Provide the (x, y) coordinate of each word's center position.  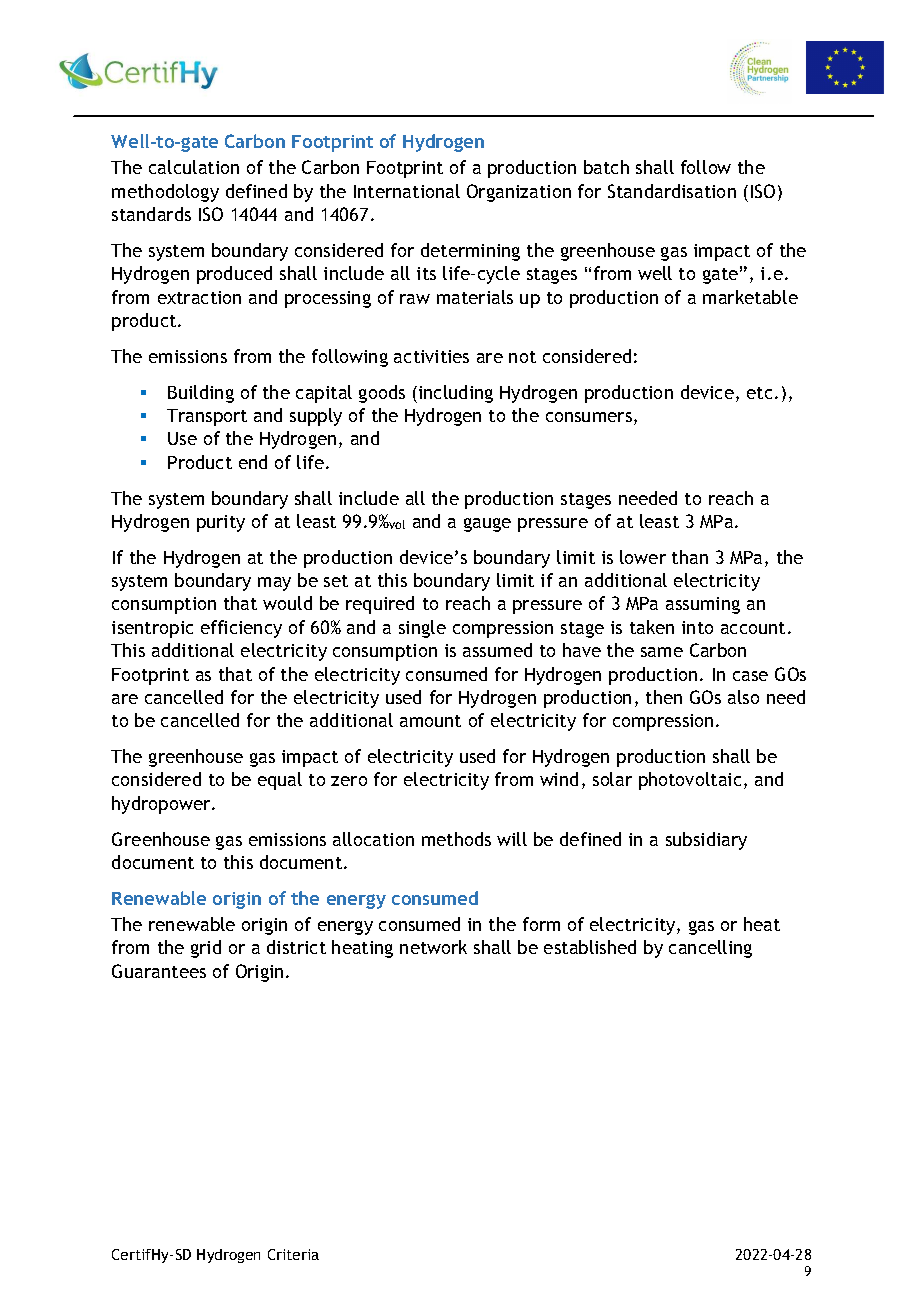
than (690, 557)
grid (206, 949)
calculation (194, 167)
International (407, 191)
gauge (487, 525)
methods (456, 839)
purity (221, 523)
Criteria (293, 1254)
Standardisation (672, 191)
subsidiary (706, 841)
